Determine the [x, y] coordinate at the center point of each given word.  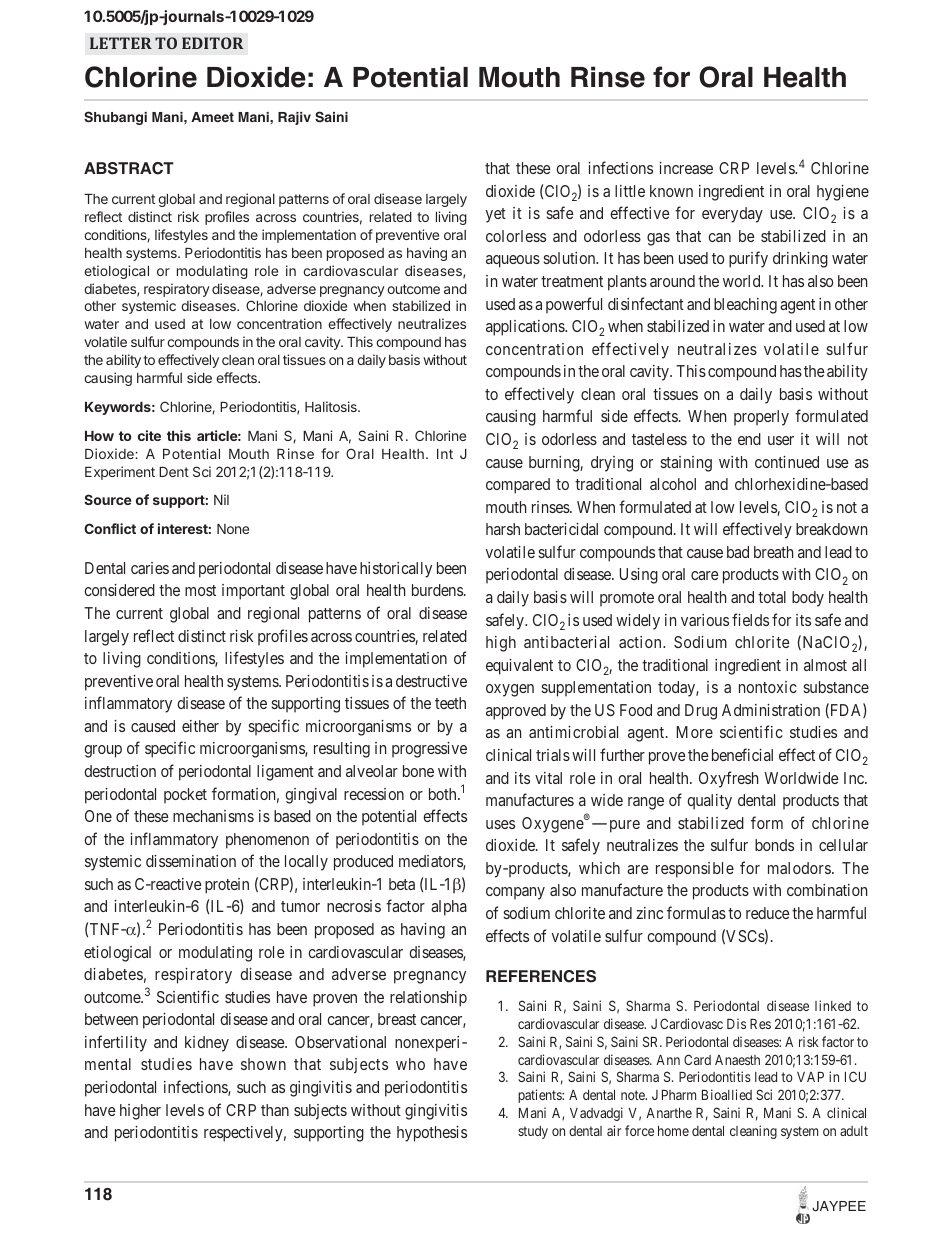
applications [526, 328]
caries [150, 568]
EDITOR [212, 43]
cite [149, 435]
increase [686, 168]
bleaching [745, 306]
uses [500, 824]
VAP [810, 1077]
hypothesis [432, 1134]
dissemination [191, 861]
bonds [774, 845]
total [772, 597]
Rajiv [294, 118]
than [275, 1110]
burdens [437, 590]
